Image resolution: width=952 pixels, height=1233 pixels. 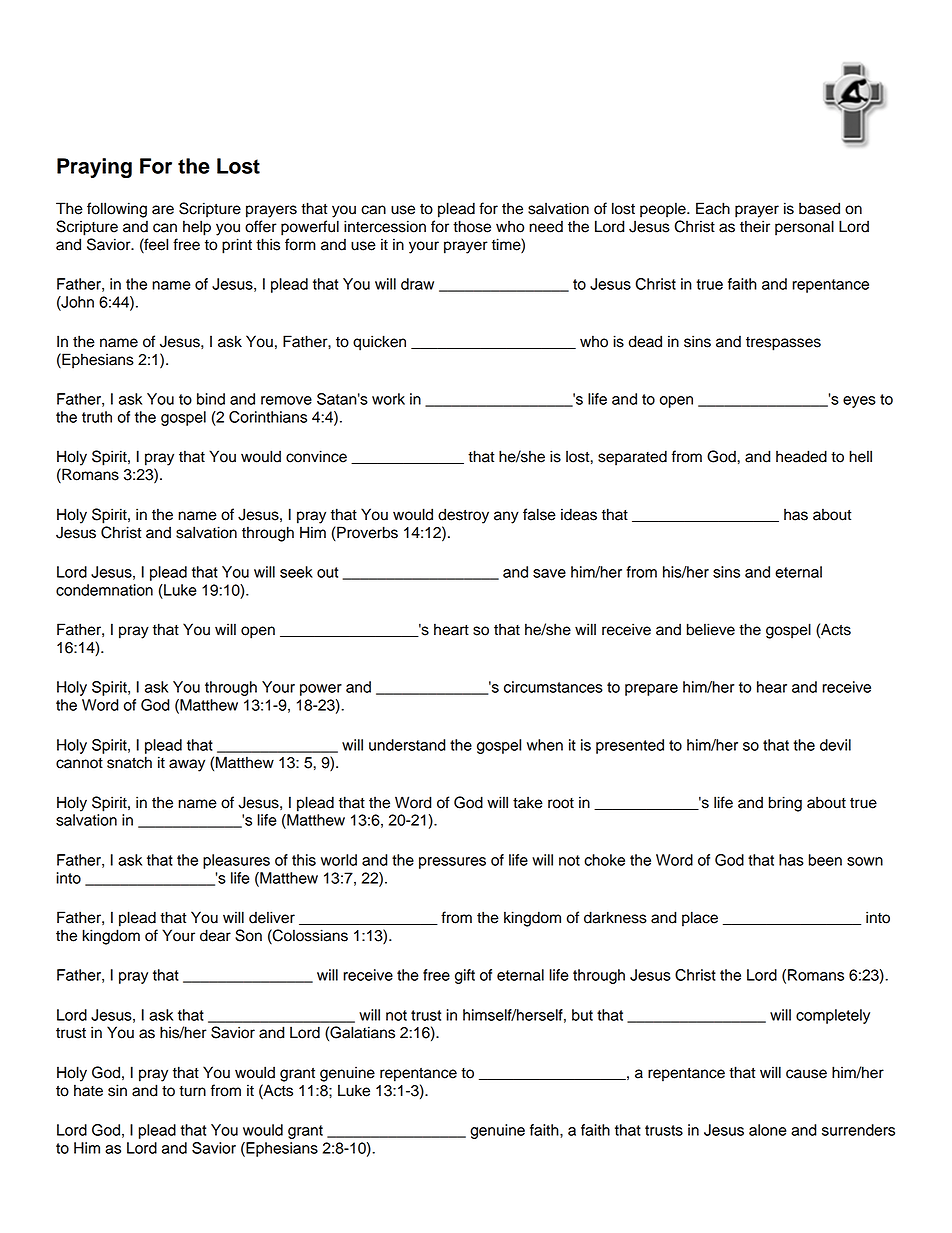 What do you see at coordinates (197, 228) in the document?
I see `help` at bounding box center [197, 228].
